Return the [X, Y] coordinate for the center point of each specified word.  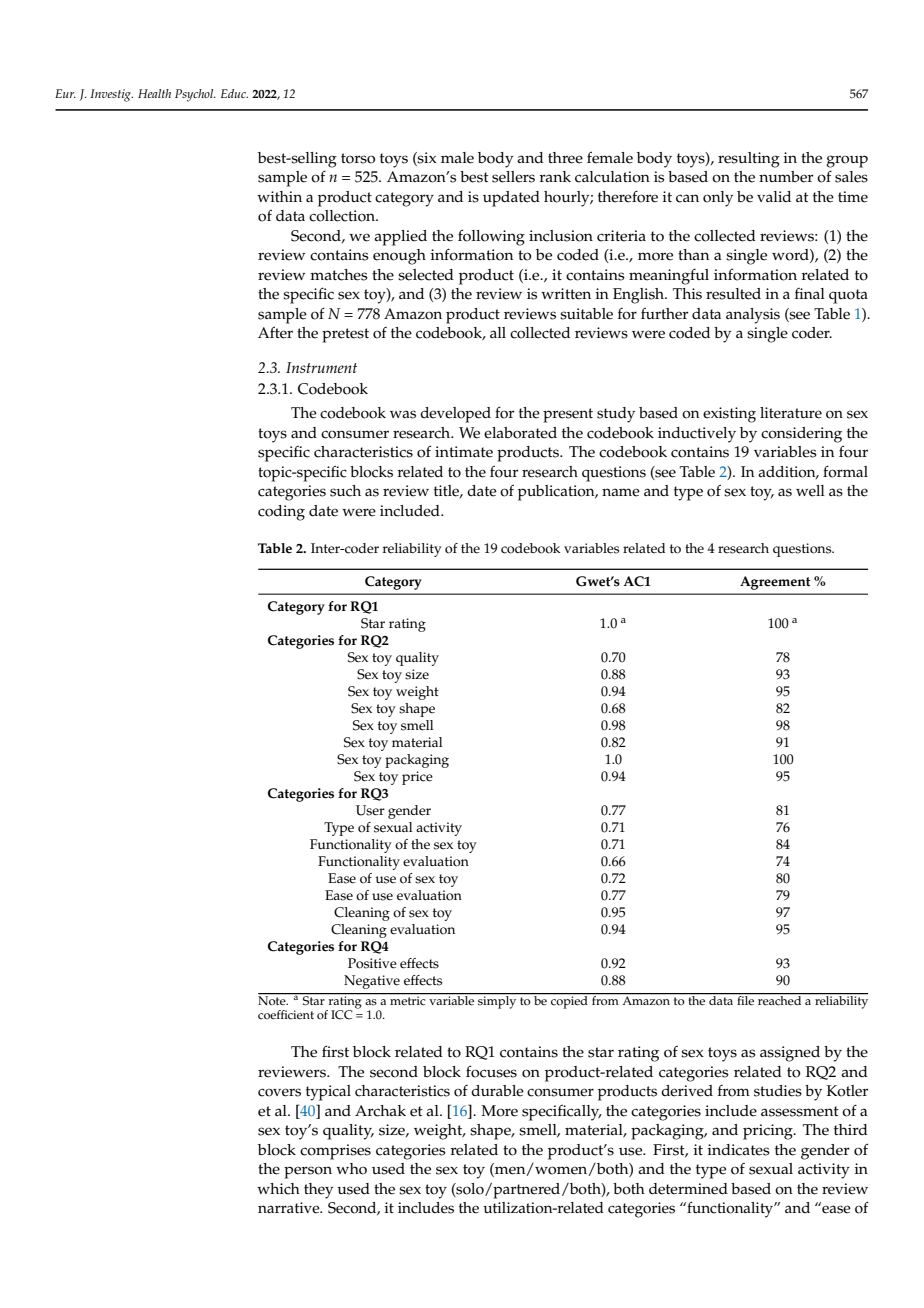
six [426, 159]
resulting [749, 160]
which [278, 1189]
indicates [738, 1150]
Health [154, 93]
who [351, 1169]
